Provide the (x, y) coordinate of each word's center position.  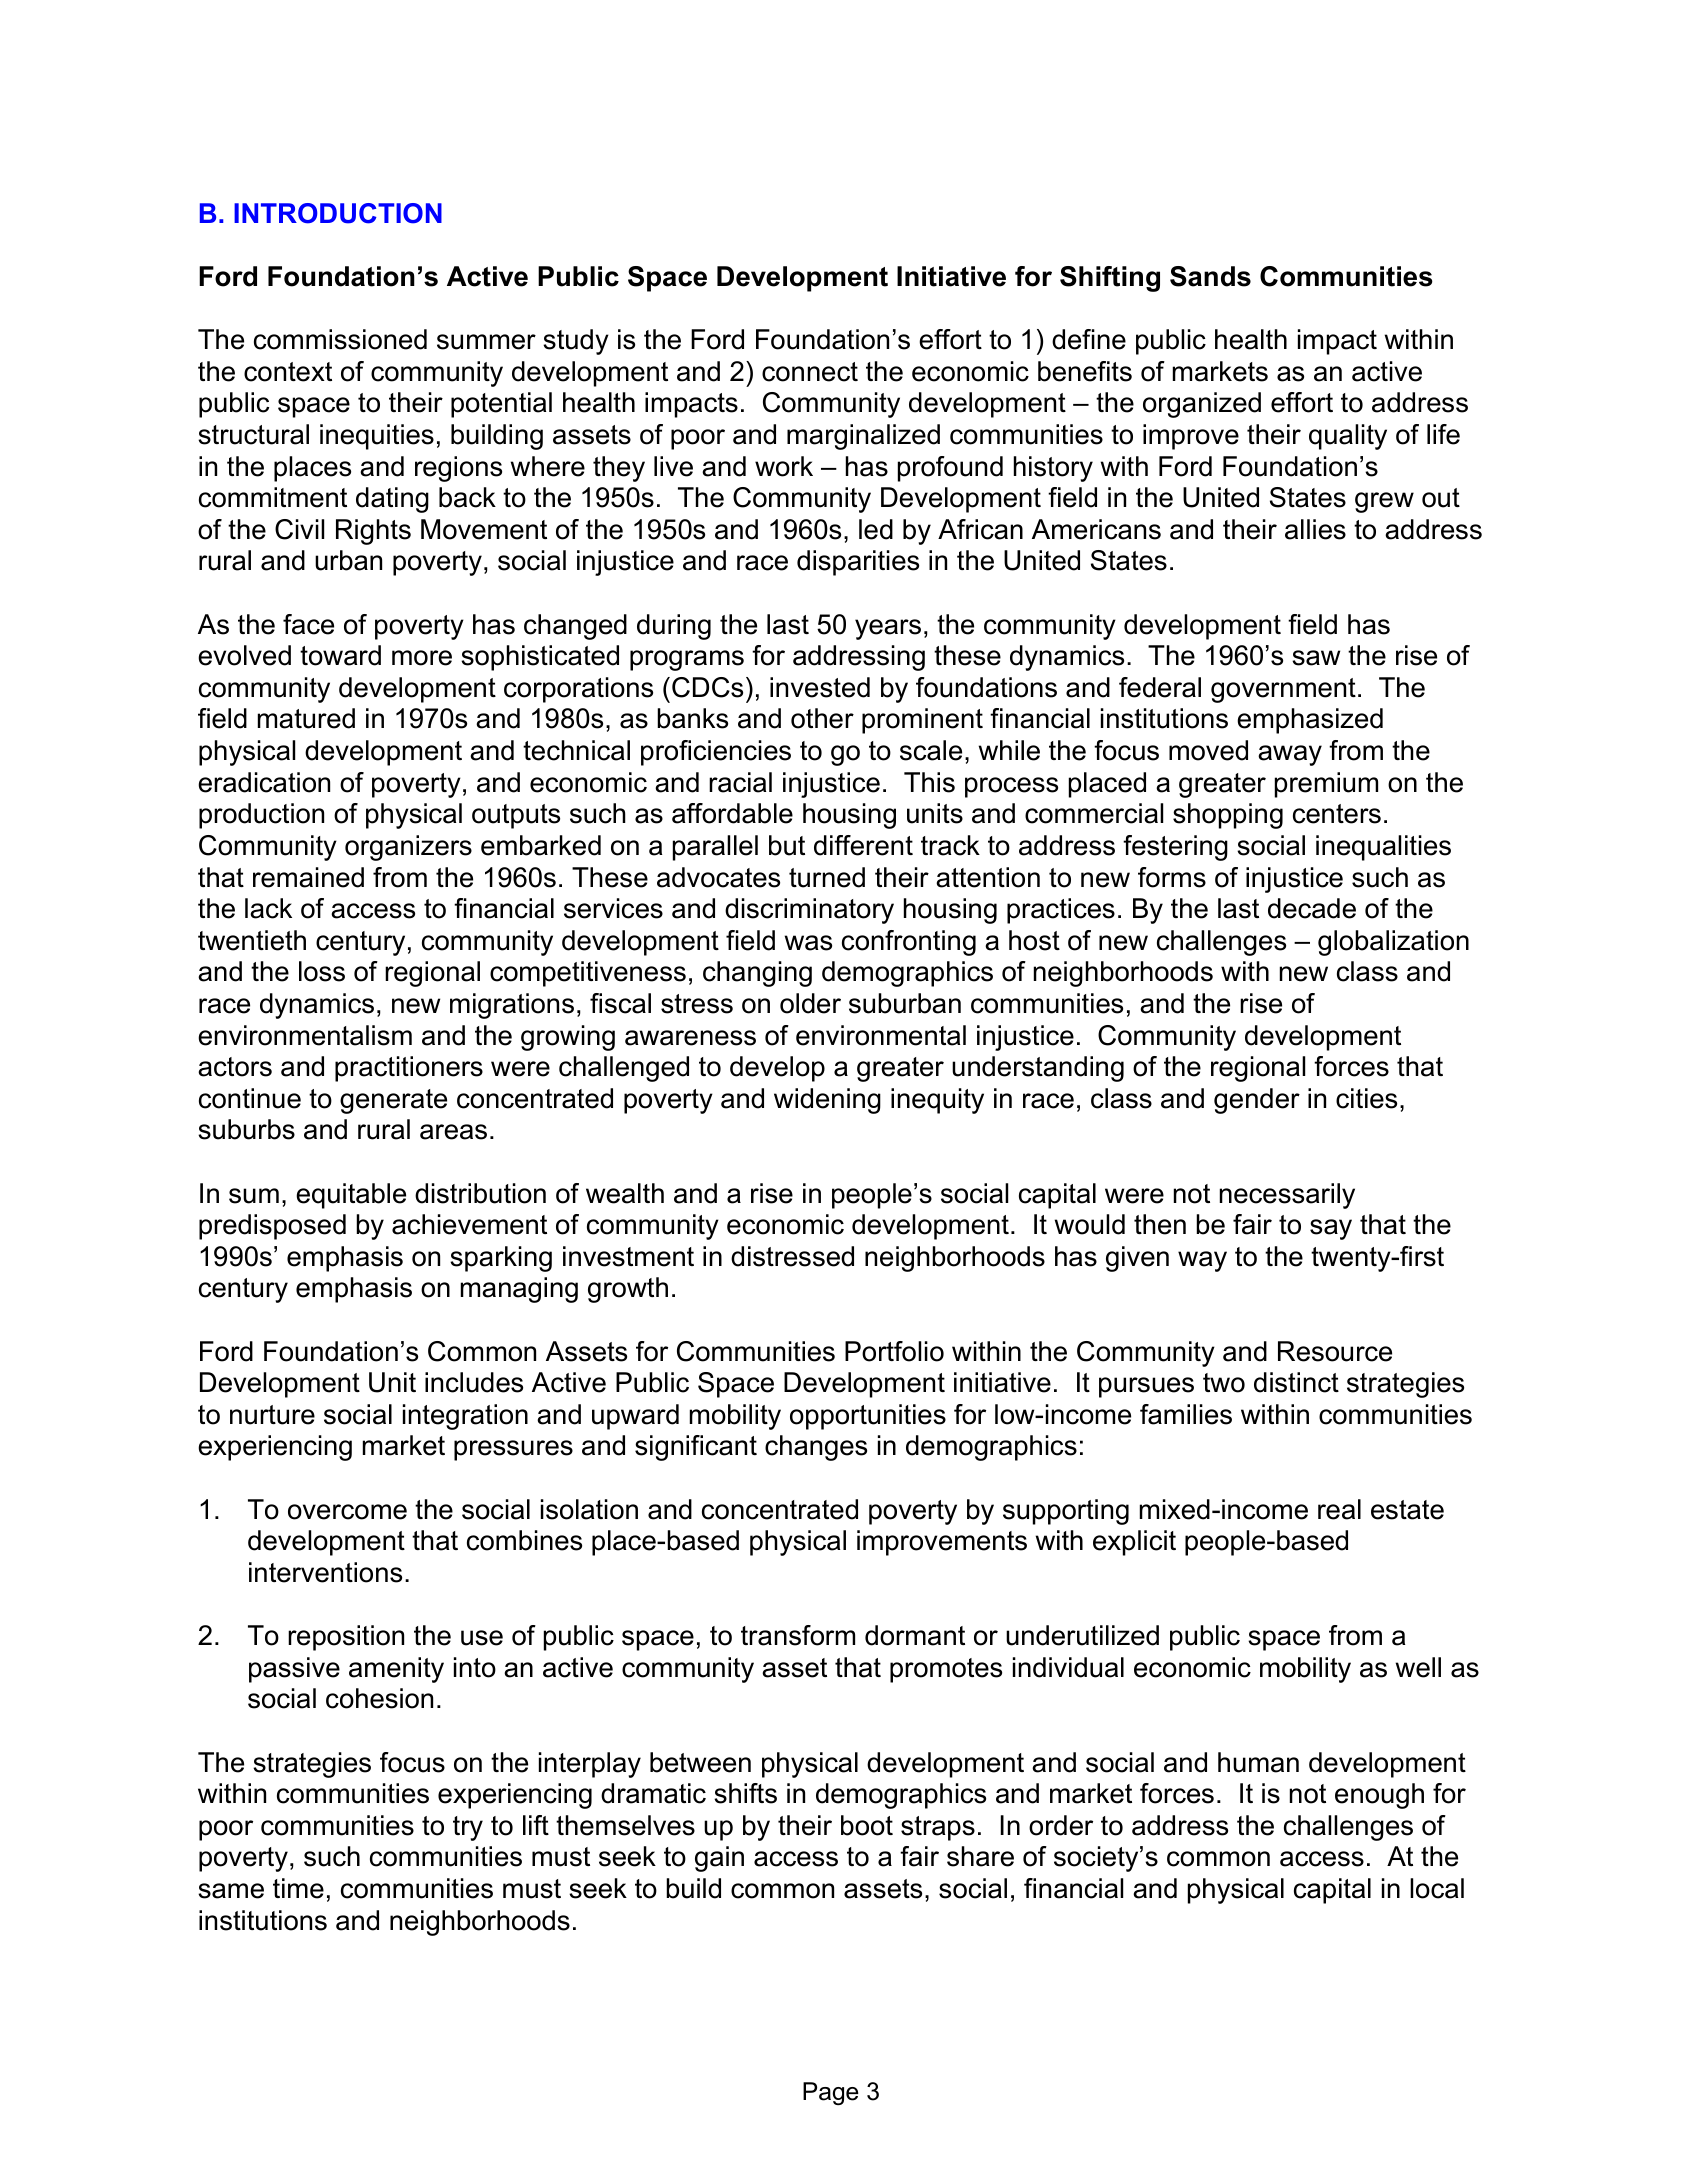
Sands (1210, 276)
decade (1312, 908)
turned (827, 877)
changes (816, 1448)
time (298, 1888)
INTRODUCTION (338, 213)
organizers (408, 848)
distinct (1296, 1382)
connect (810, 372)
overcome (347, 1512)
